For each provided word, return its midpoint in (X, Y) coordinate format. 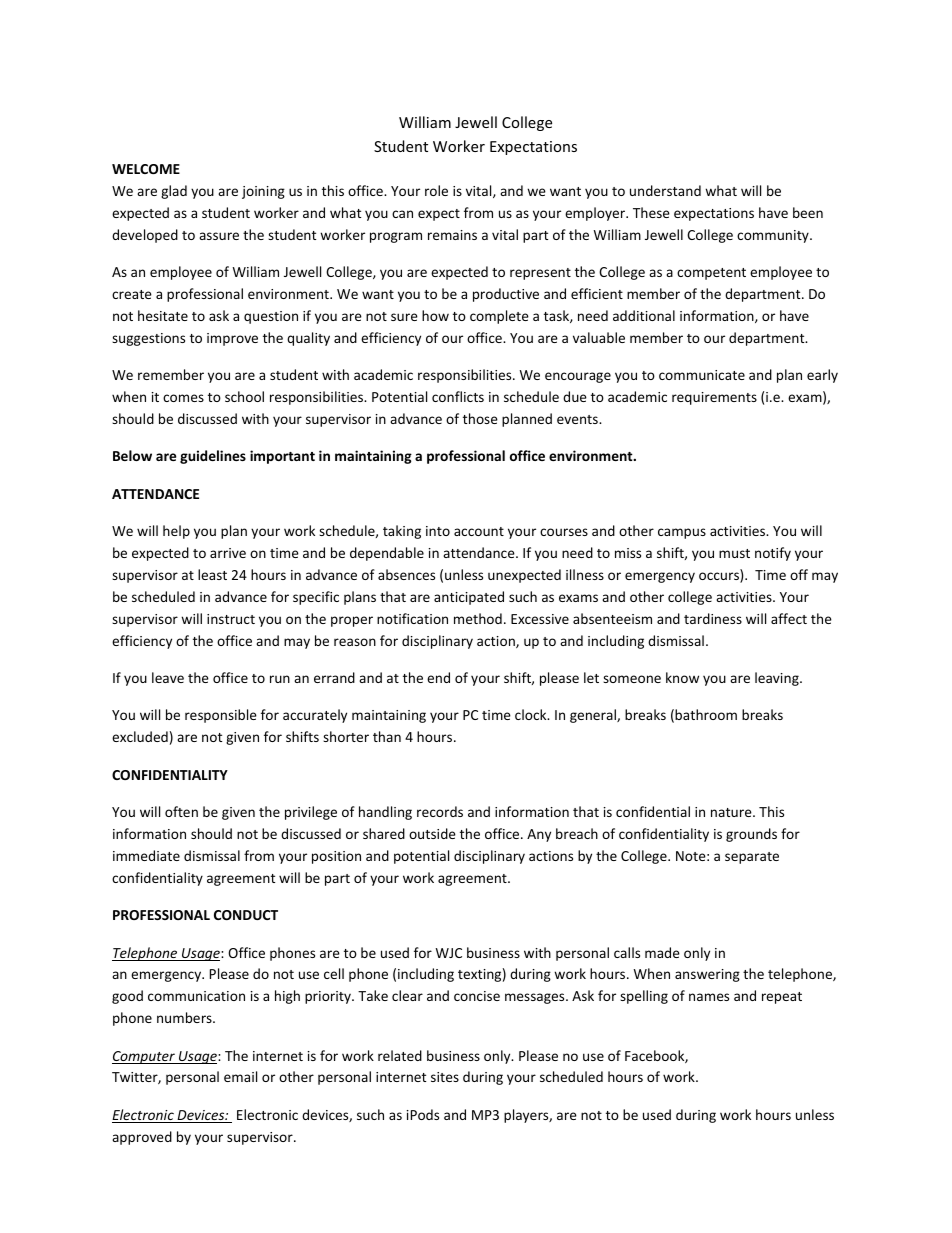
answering (707, 975)
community (774, 236)
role (436, 190)
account (479, 531)
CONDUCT (246, 915)
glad (174, 192)
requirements (714, 398)
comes (183, 398)
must (734, 553)
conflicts (458, 396)
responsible (221, 716)
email (240, 1076)
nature (732, 812)
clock (532, 714)
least (212, 574)
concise (477, 996)
